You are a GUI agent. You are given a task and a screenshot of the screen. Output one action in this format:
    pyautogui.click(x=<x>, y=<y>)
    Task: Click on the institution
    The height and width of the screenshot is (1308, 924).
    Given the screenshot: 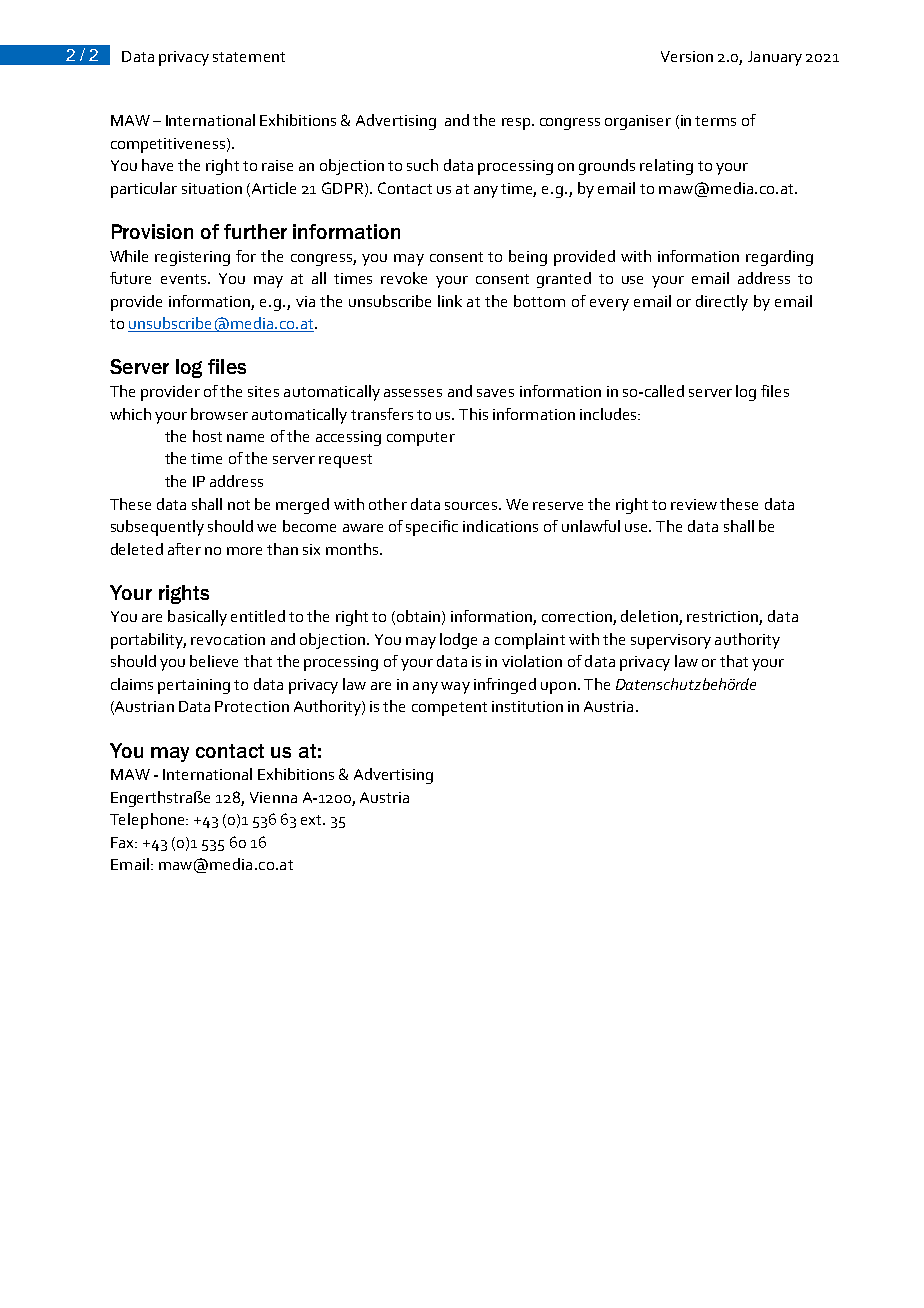 What is the action you would take?
    pyautogui.click(x=527, y=706)
